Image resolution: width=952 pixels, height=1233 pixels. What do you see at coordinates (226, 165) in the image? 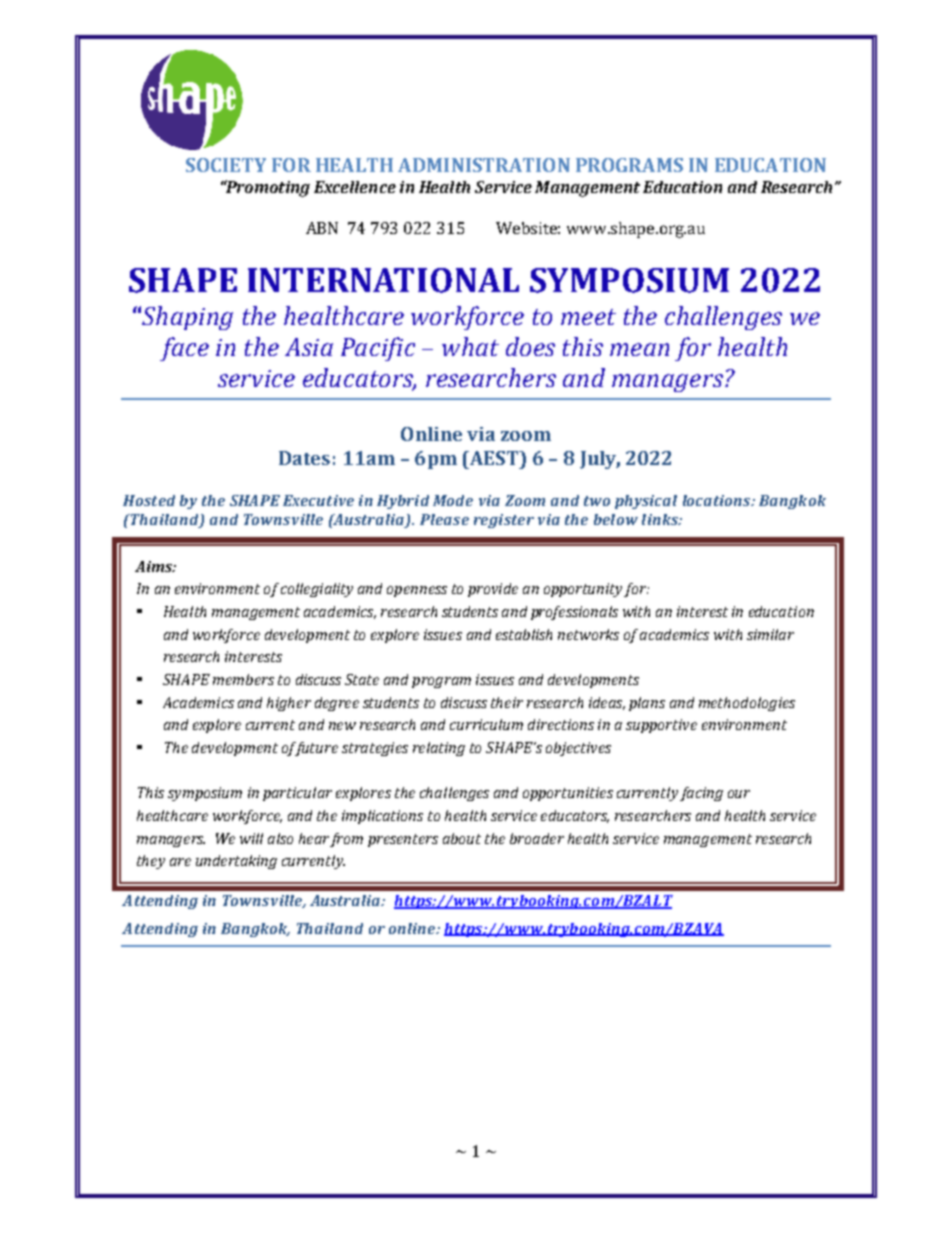
I see `SOCIETY` at bounding box center [226, 165].
